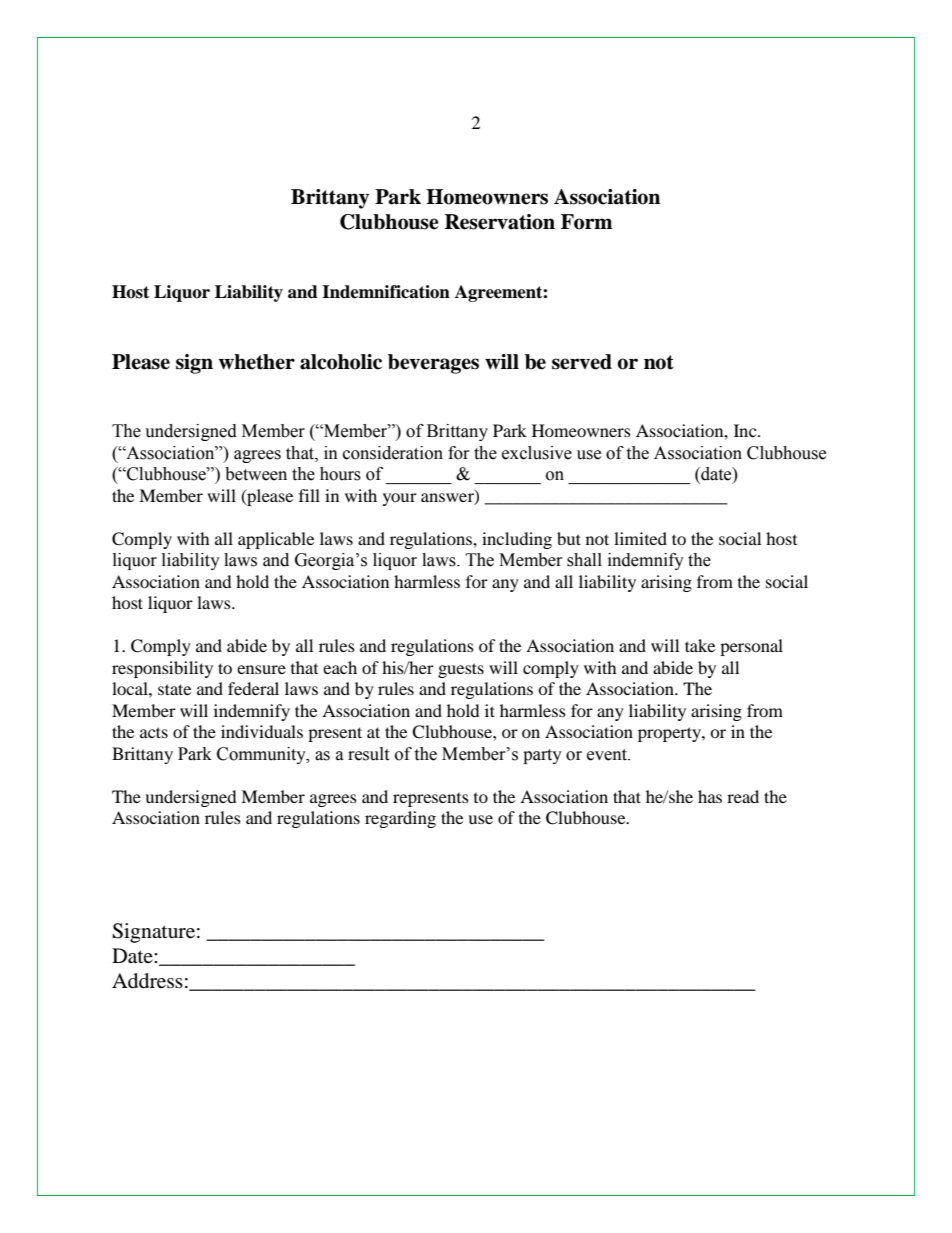 This screenshot has height=1233, width=952. I want to click on applicable, so click(276, 540).
